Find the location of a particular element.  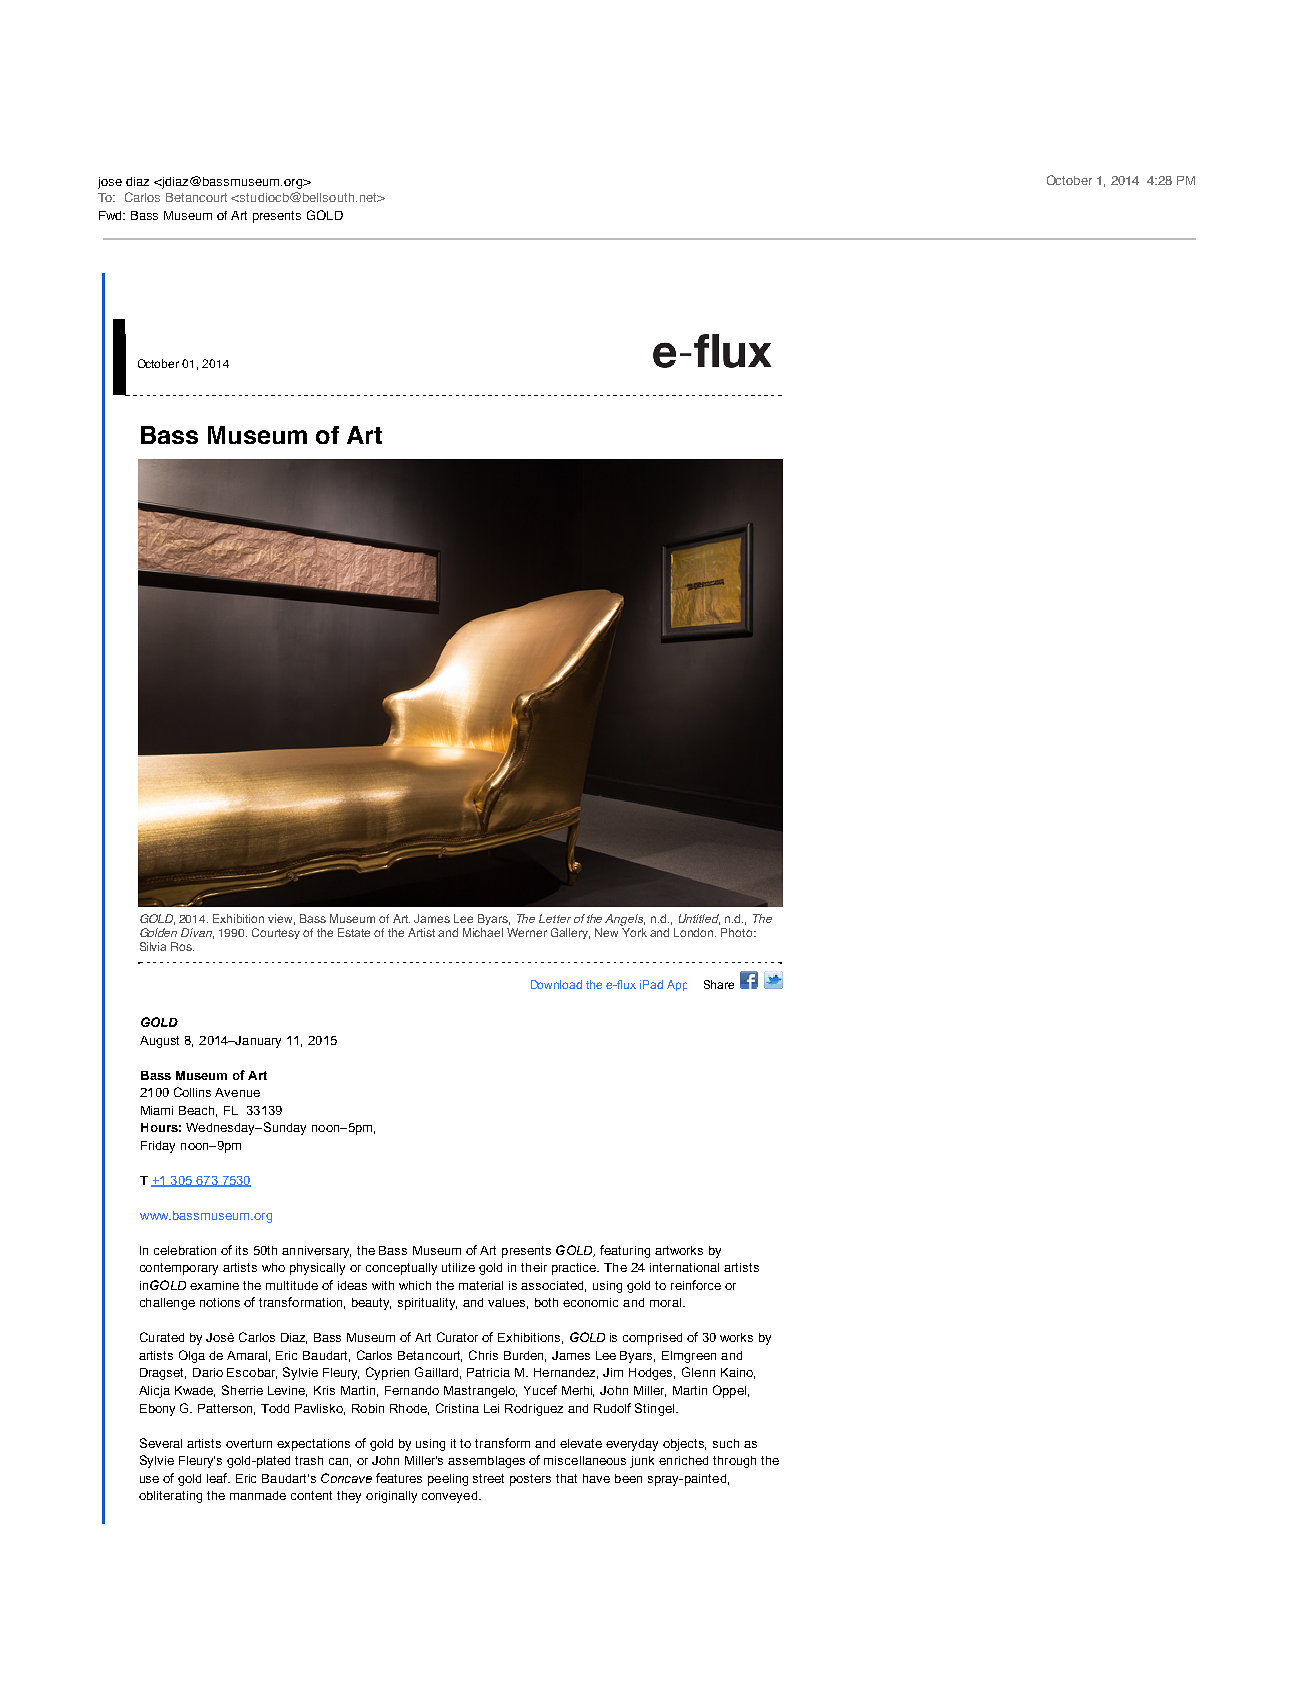

Fwd is located at coordinates (112, 215).
